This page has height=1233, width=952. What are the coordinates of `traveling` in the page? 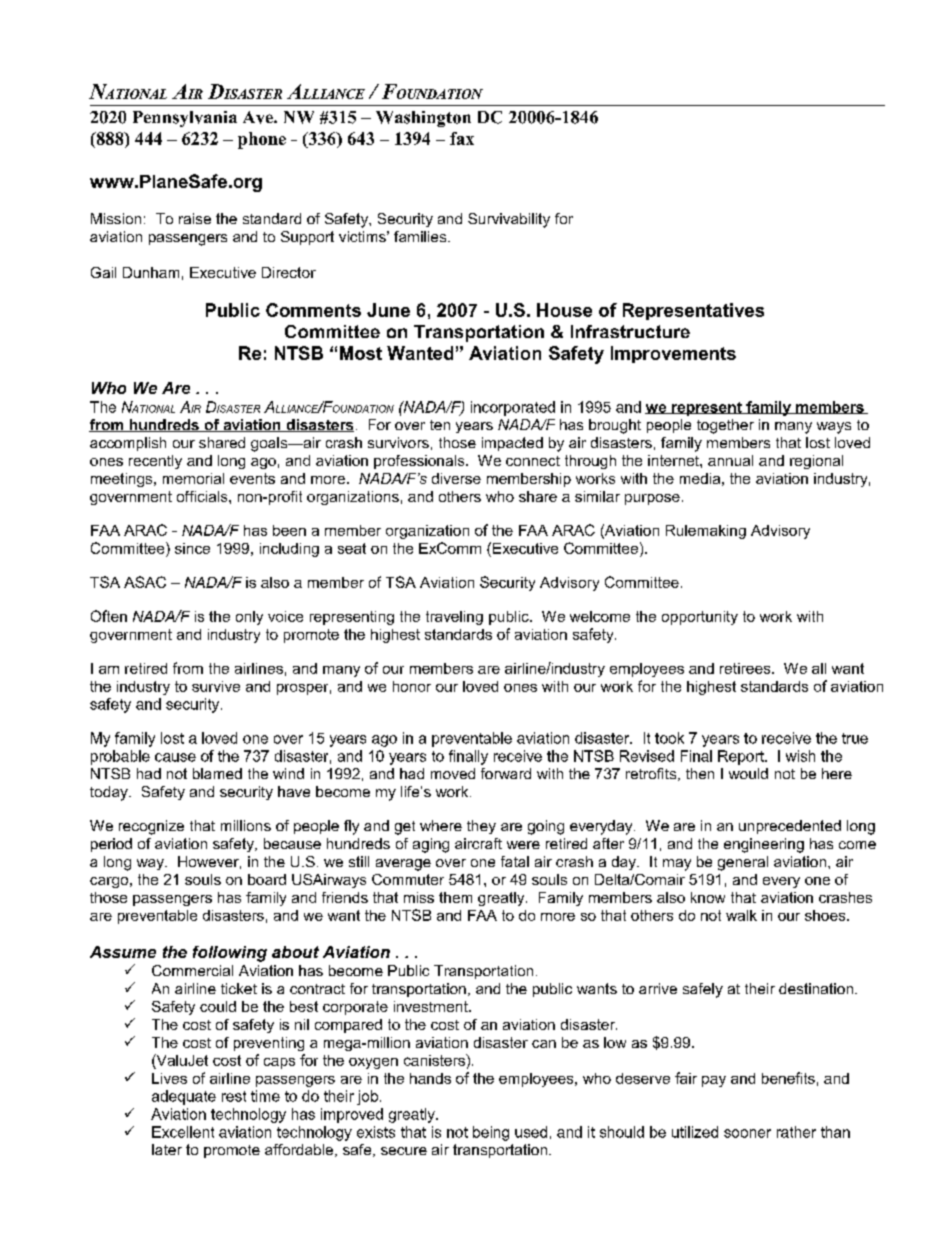 It's located at (454, 618).
